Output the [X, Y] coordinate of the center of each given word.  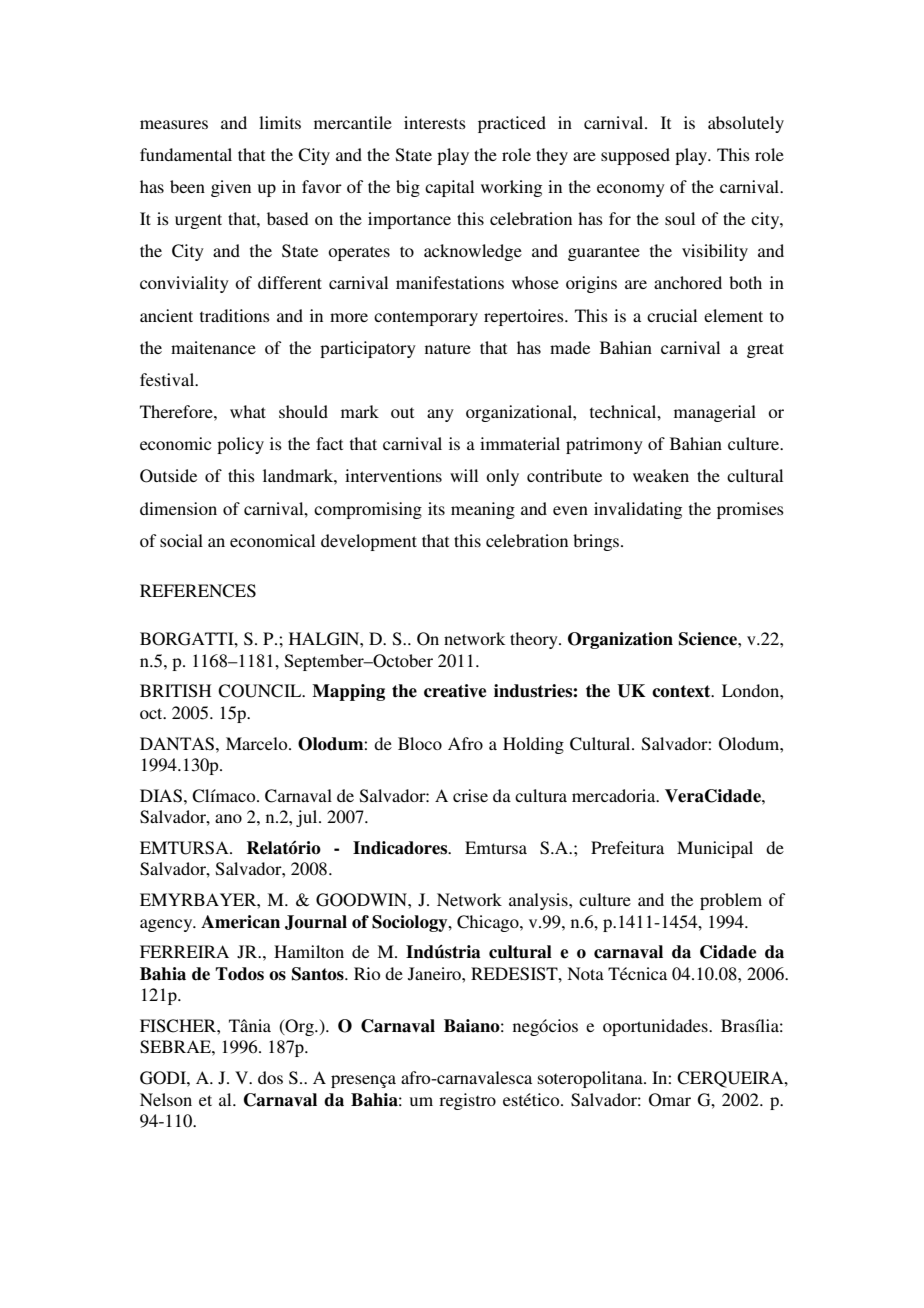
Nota [585, 973]
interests [435, 122]
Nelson [166, 1099]
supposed [635, 156]
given [231, 188]
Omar [670, 1100]
